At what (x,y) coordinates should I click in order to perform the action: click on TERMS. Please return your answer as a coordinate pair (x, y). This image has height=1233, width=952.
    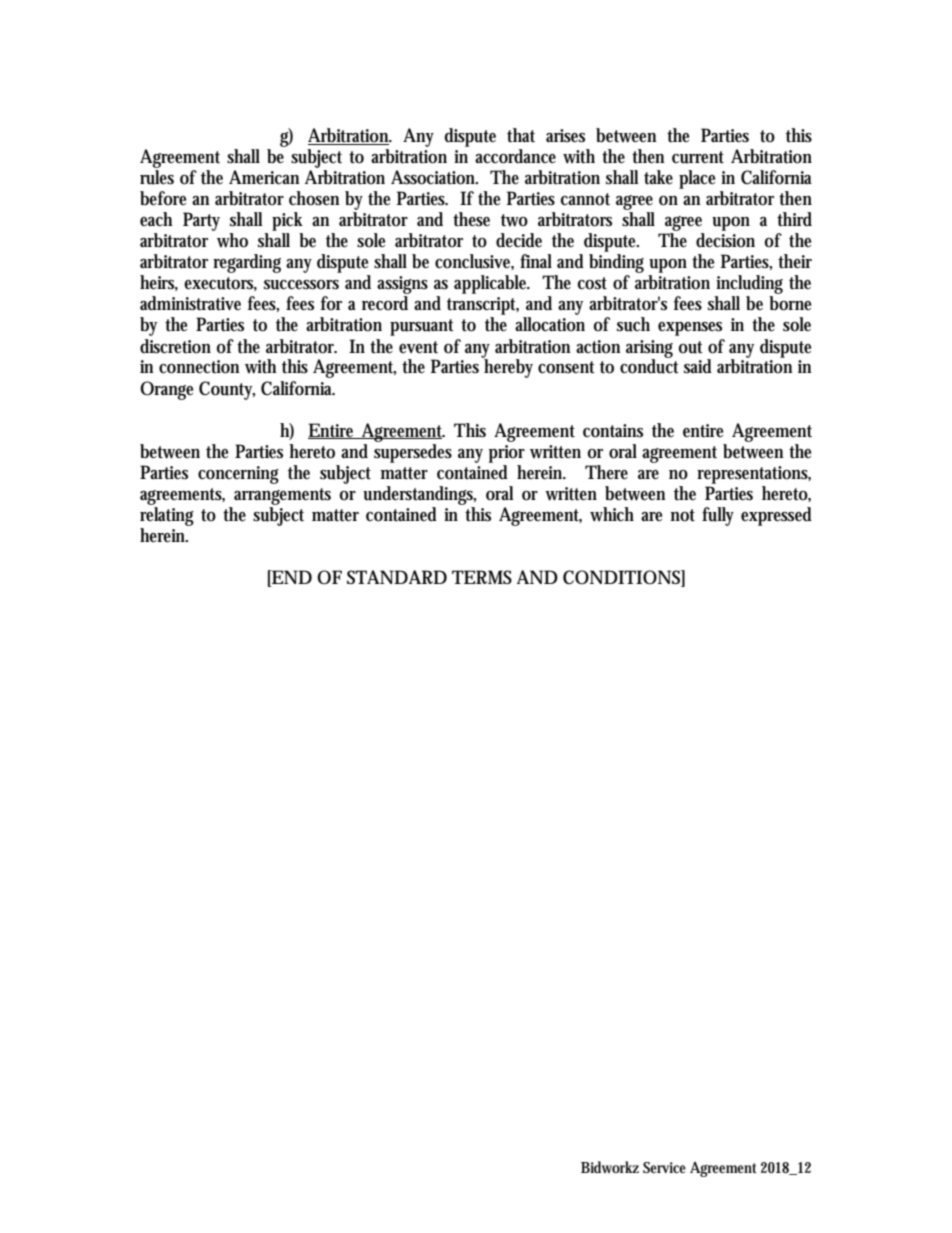
    Looking at the image, I should click on (482, 577).
